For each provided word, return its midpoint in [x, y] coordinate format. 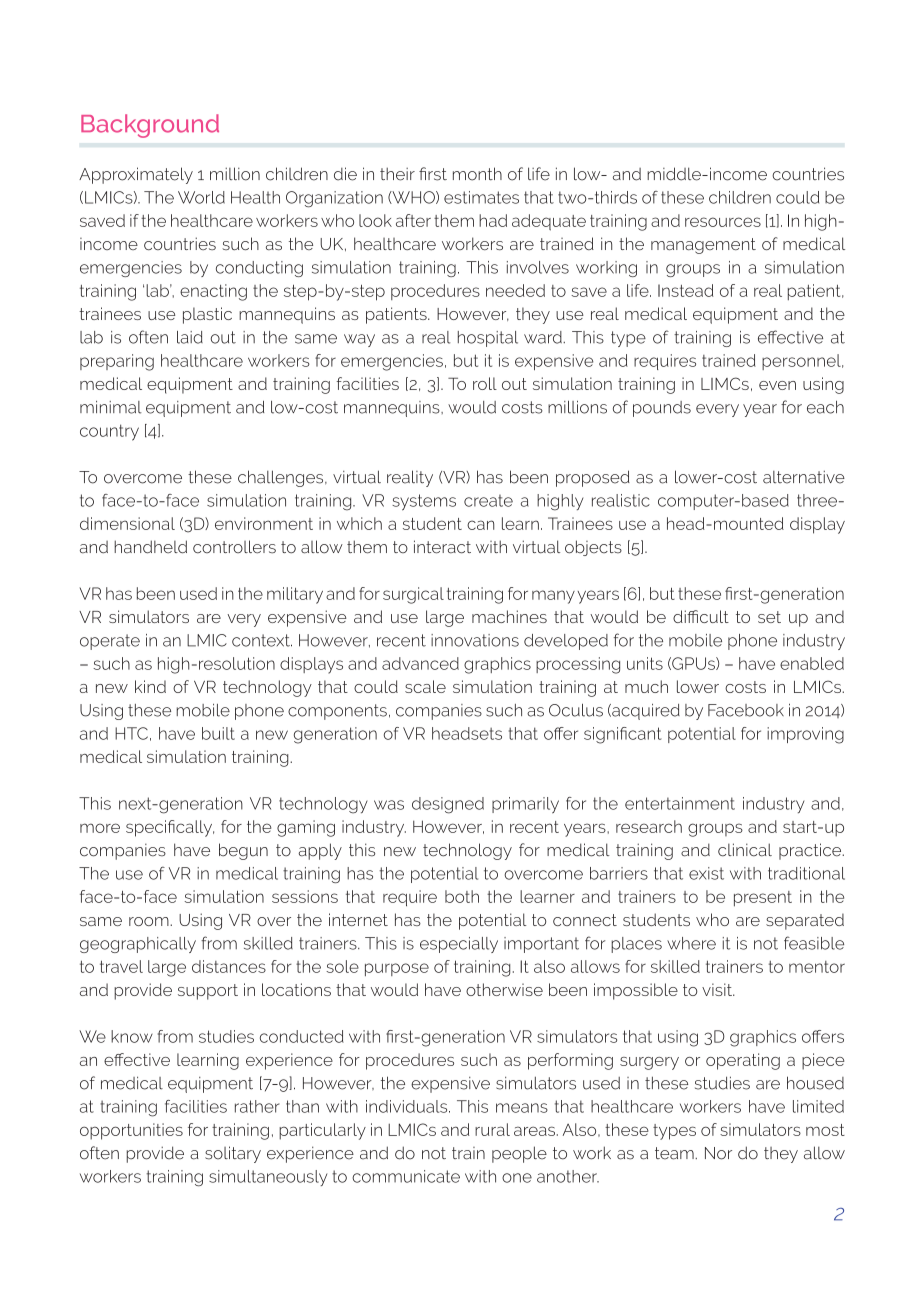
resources [723, 222]
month [477, 174]
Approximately [136, 175]
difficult [701, 616]
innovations [475, 640]
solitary [233, 1154]
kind [150, 686]
